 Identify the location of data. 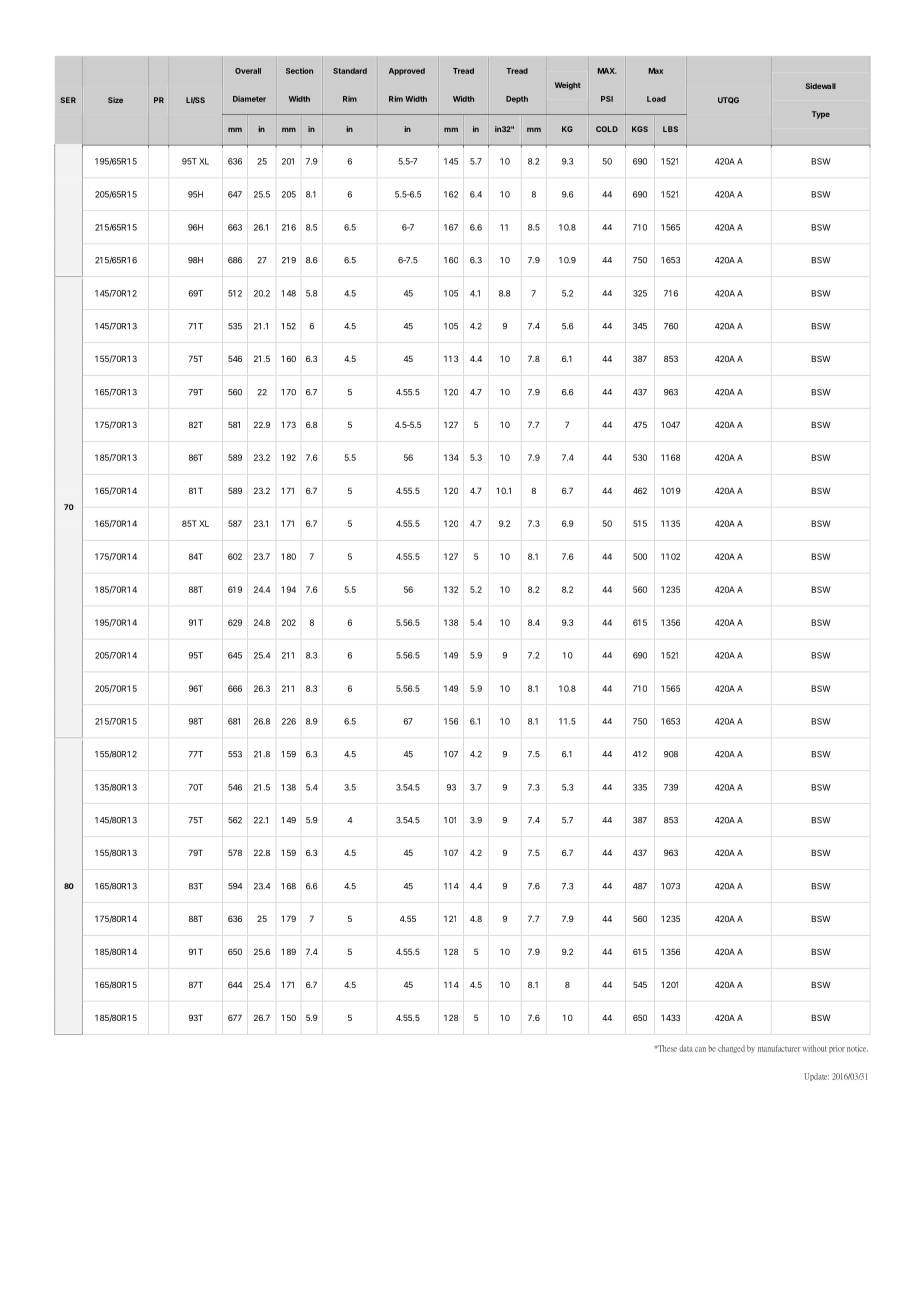
(686, 1048).
